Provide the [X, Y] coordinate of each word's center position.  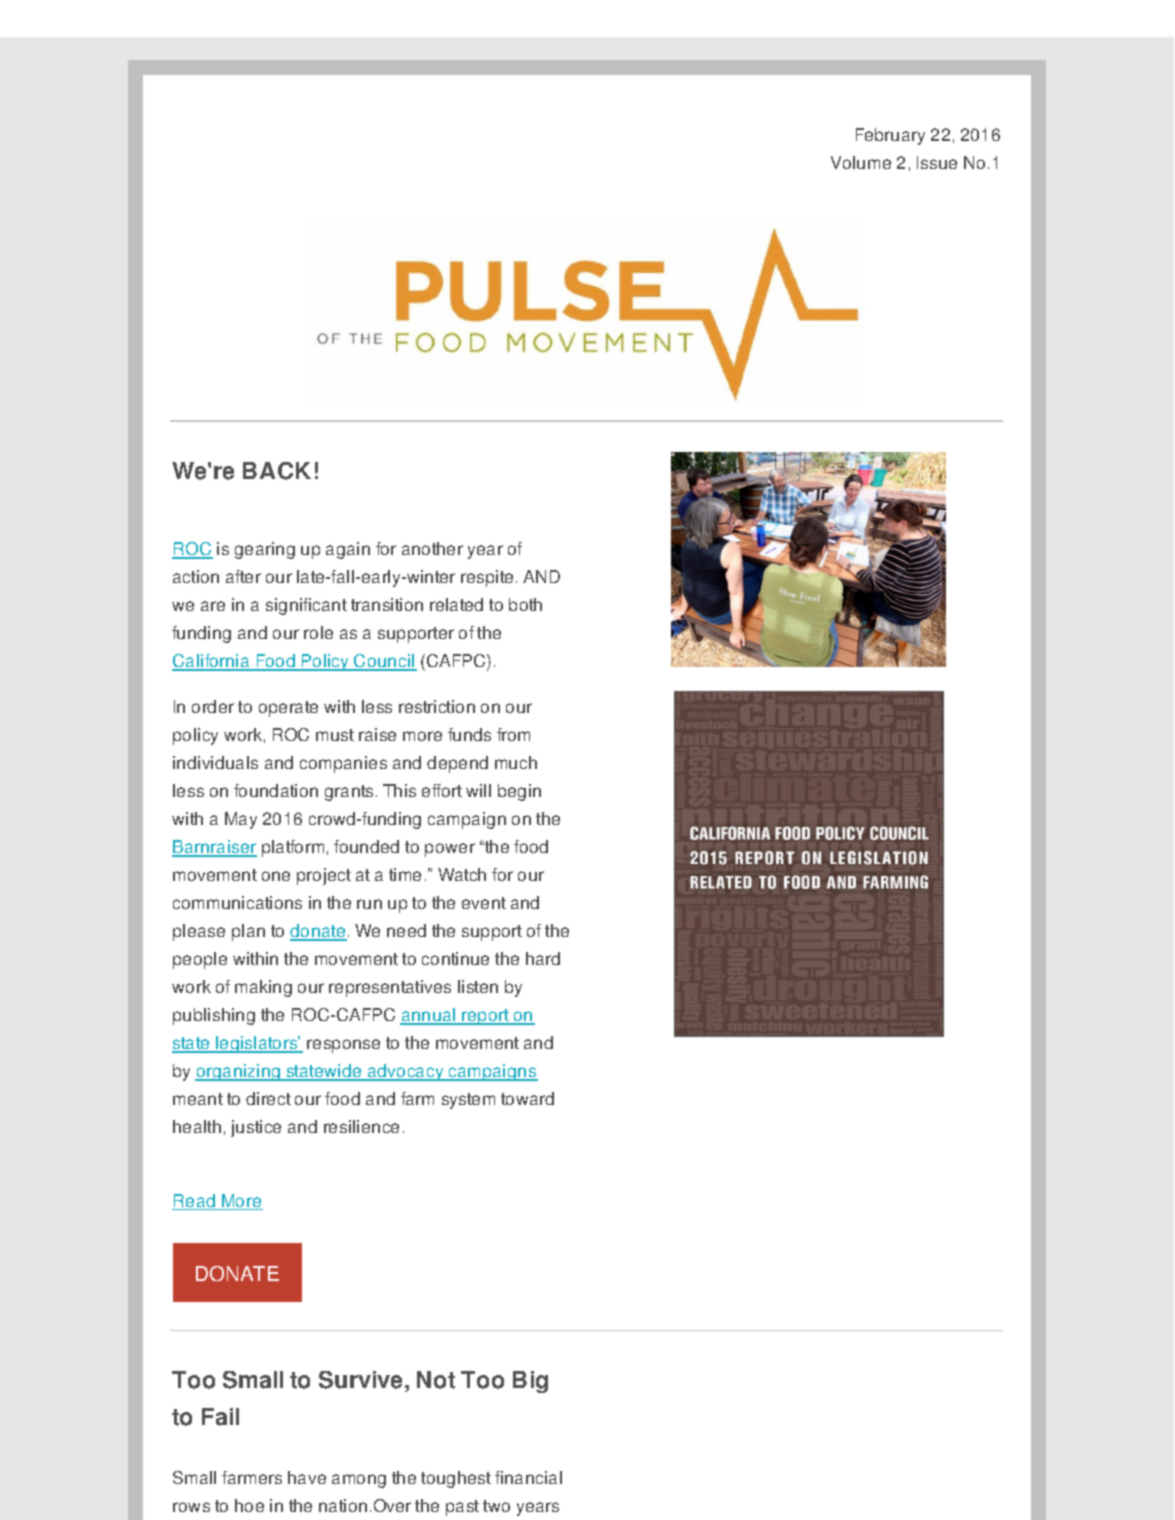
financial [528, 1477]
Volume [861, 162]
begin [519, 792]
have [307, 1477]
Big [530, 1382]
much [516, 762]
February [890, 136]
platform [293, 848]
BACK [277, 471]
